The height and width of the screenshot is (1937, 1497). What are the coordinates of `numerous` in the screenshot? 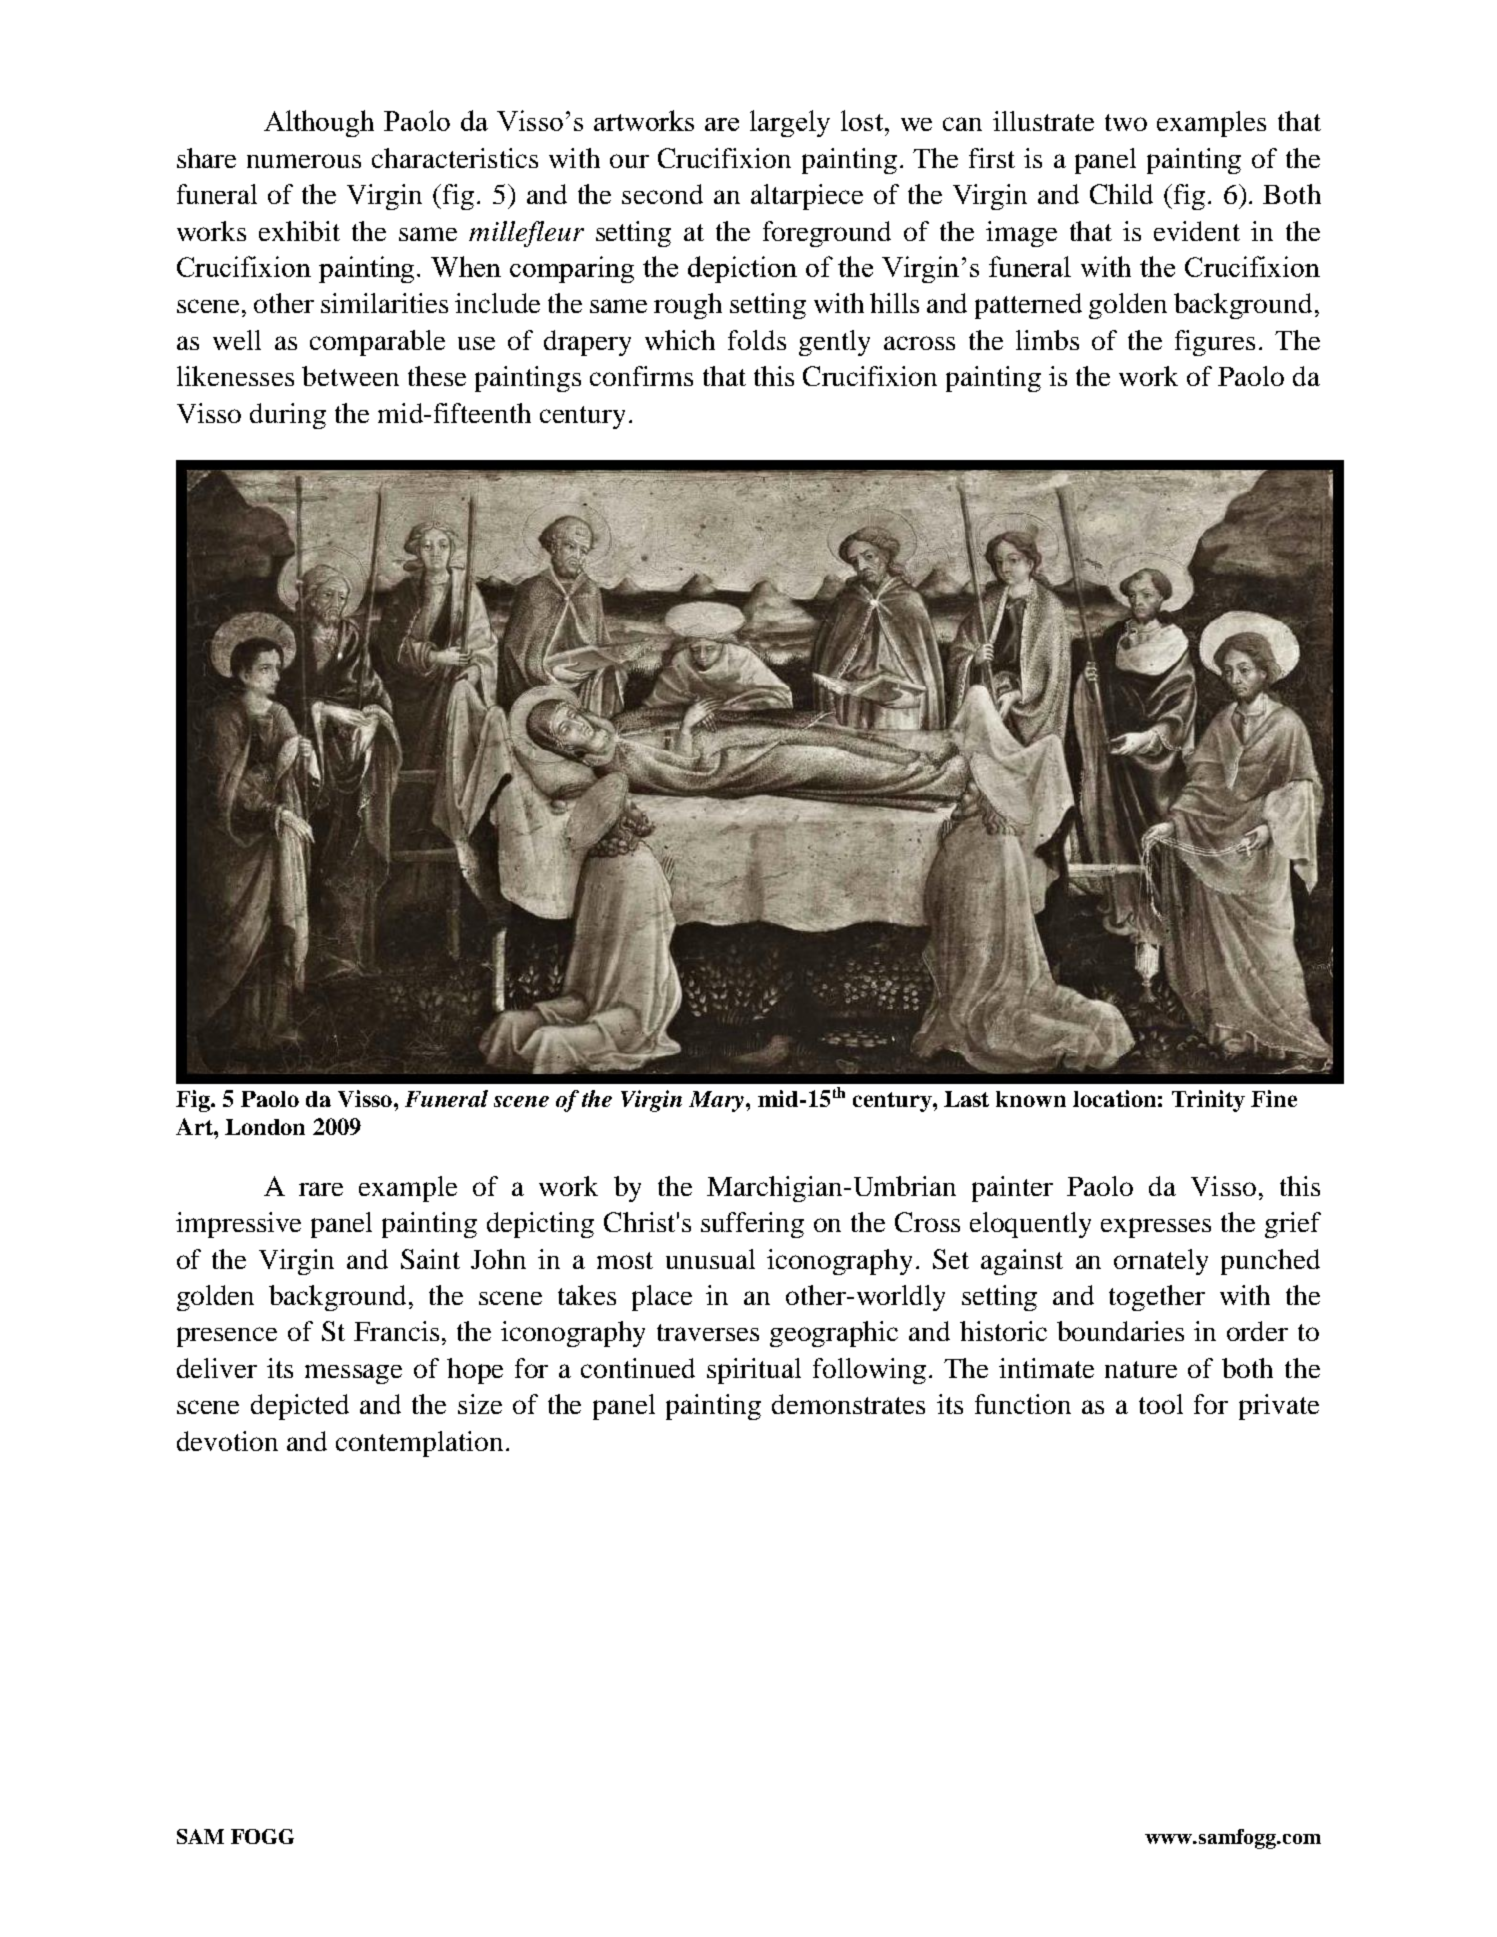 It's located at (304, 161).
